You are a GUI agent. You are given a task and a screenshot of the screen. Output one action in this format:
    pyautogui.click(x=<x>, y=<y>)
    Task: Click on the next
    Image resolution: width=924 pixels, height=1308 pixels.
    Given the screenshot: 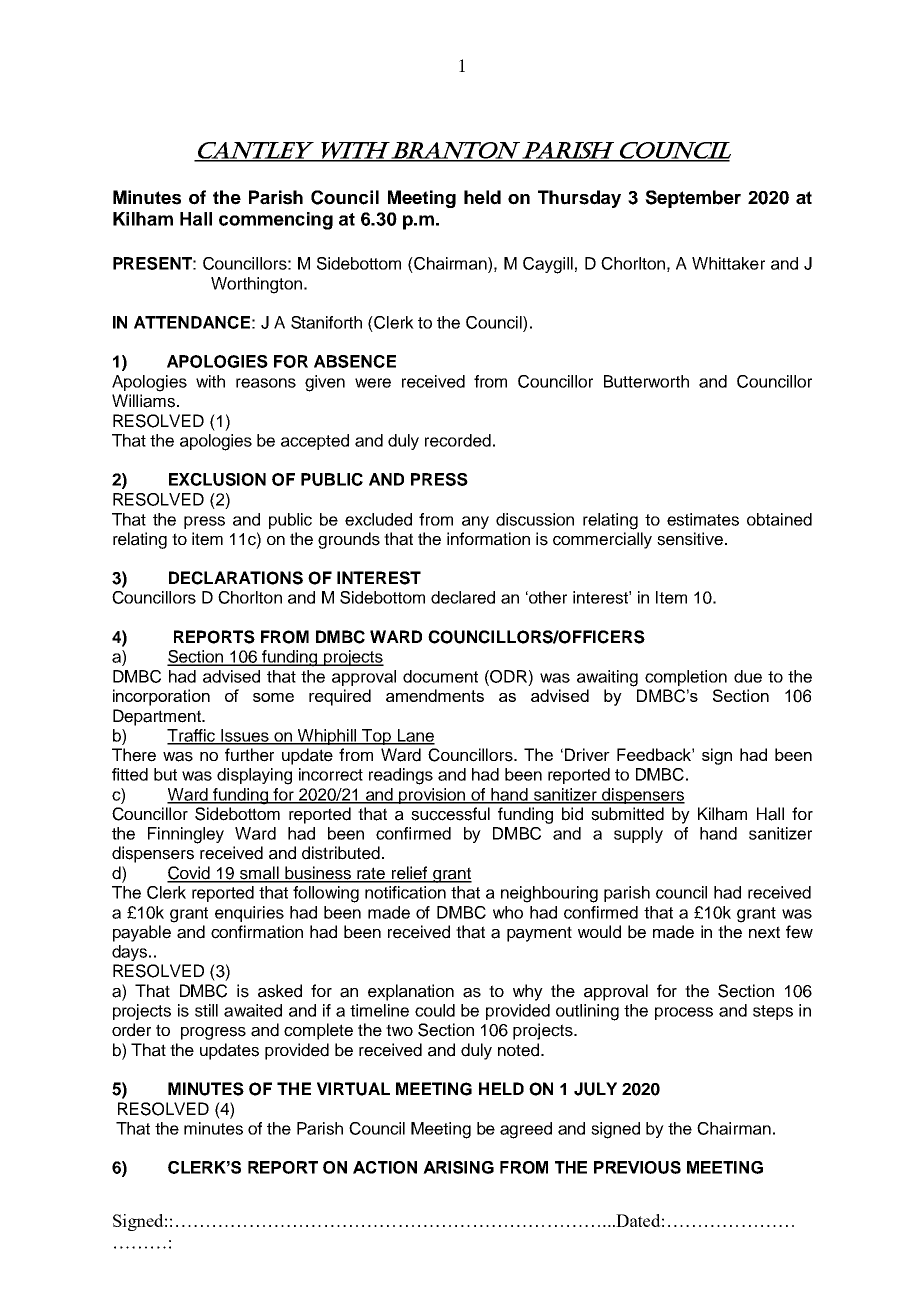 What is the action you would take?
    pyautogui.click(x=764, y=932)
